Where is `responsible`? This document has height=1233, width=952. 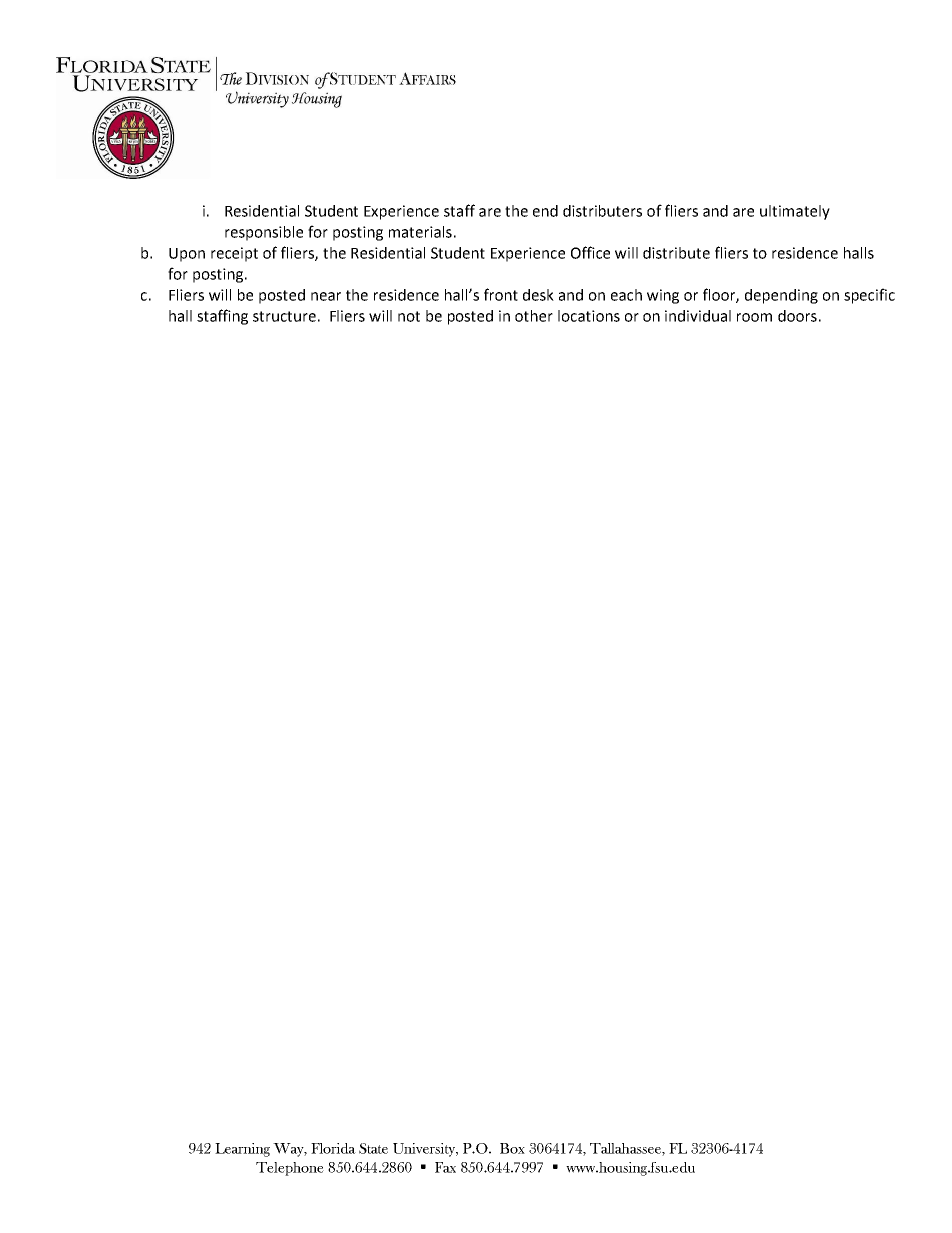
responsible is located at coordinates (264, 233).
